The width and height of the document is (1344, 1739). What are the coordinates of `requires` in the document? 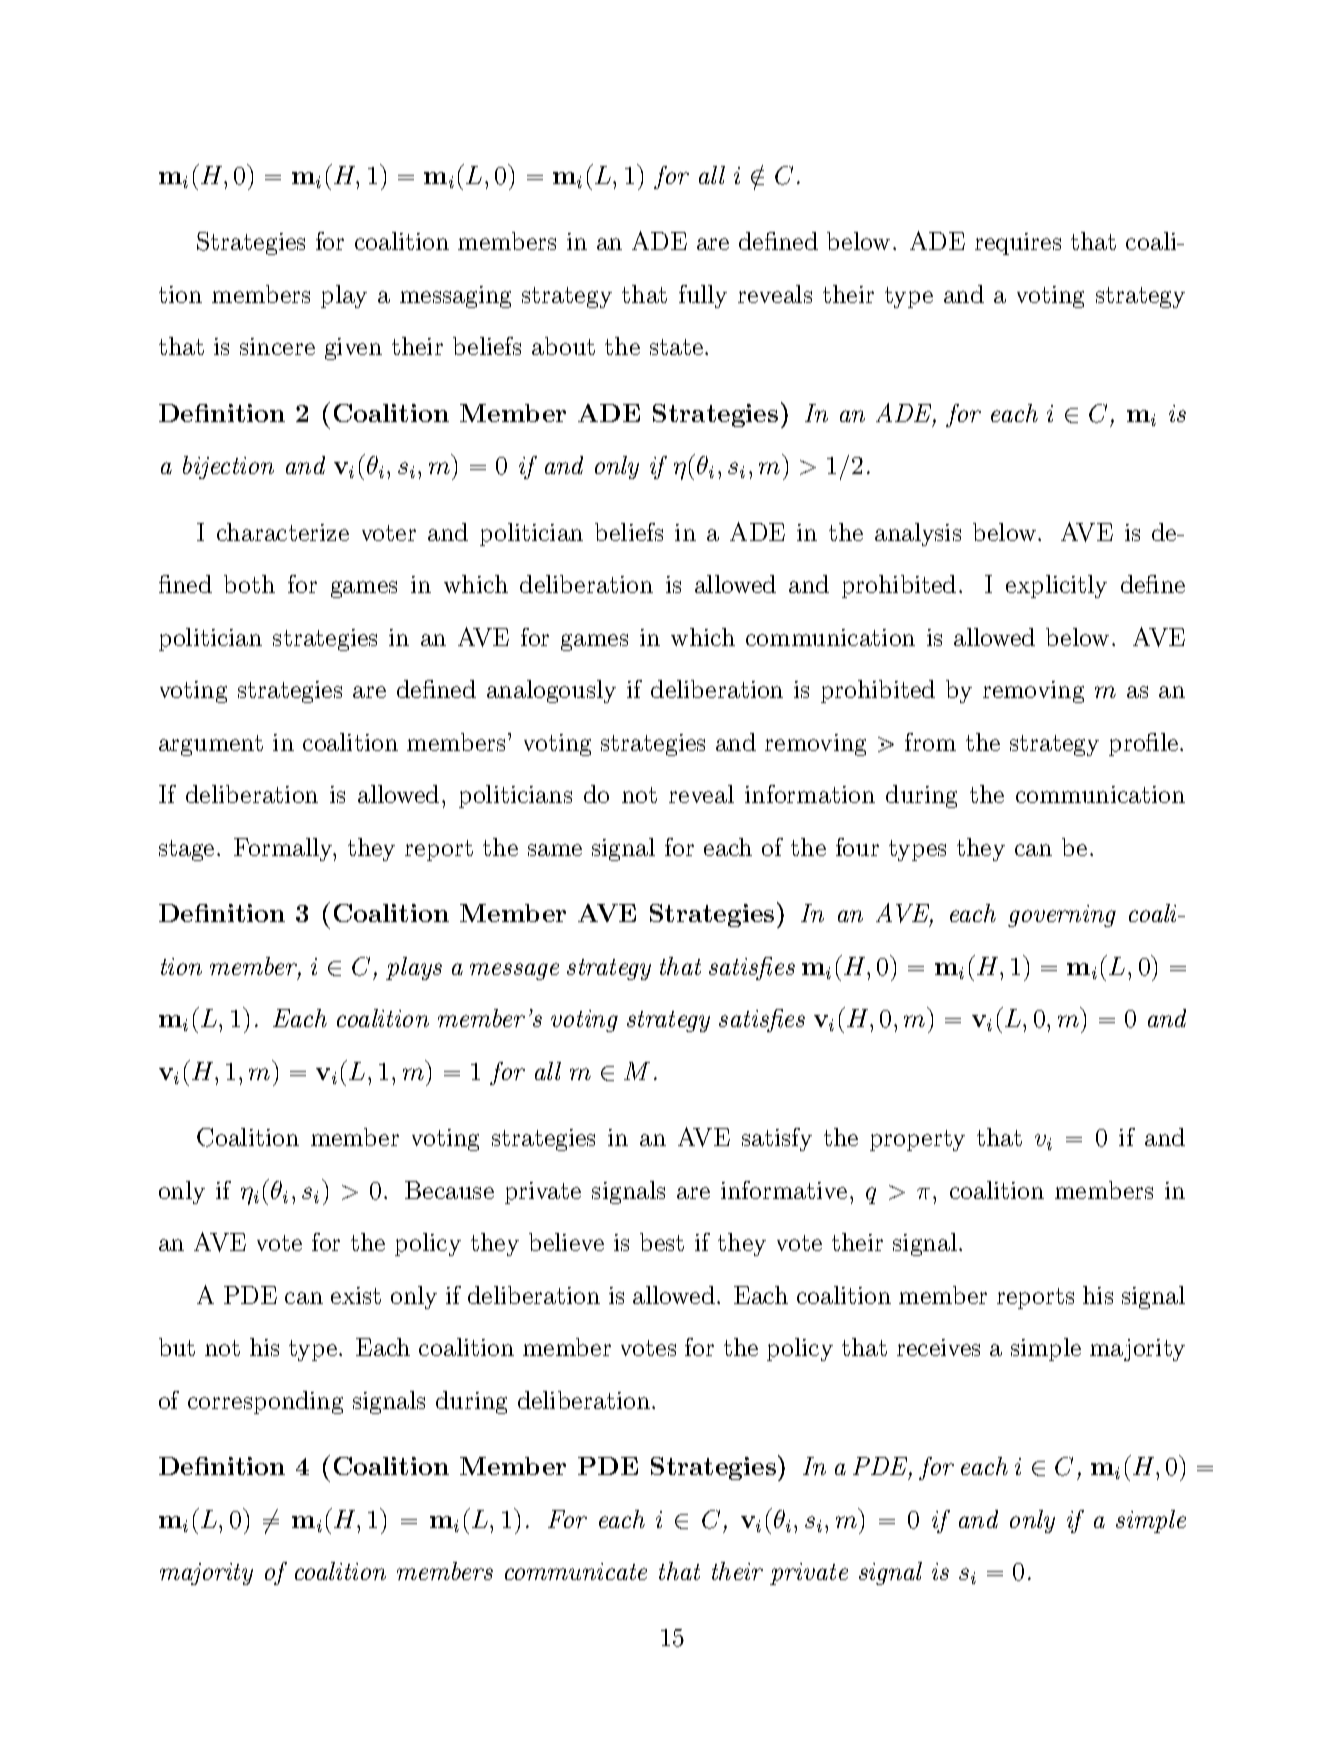 It's located at (1018, 244).
